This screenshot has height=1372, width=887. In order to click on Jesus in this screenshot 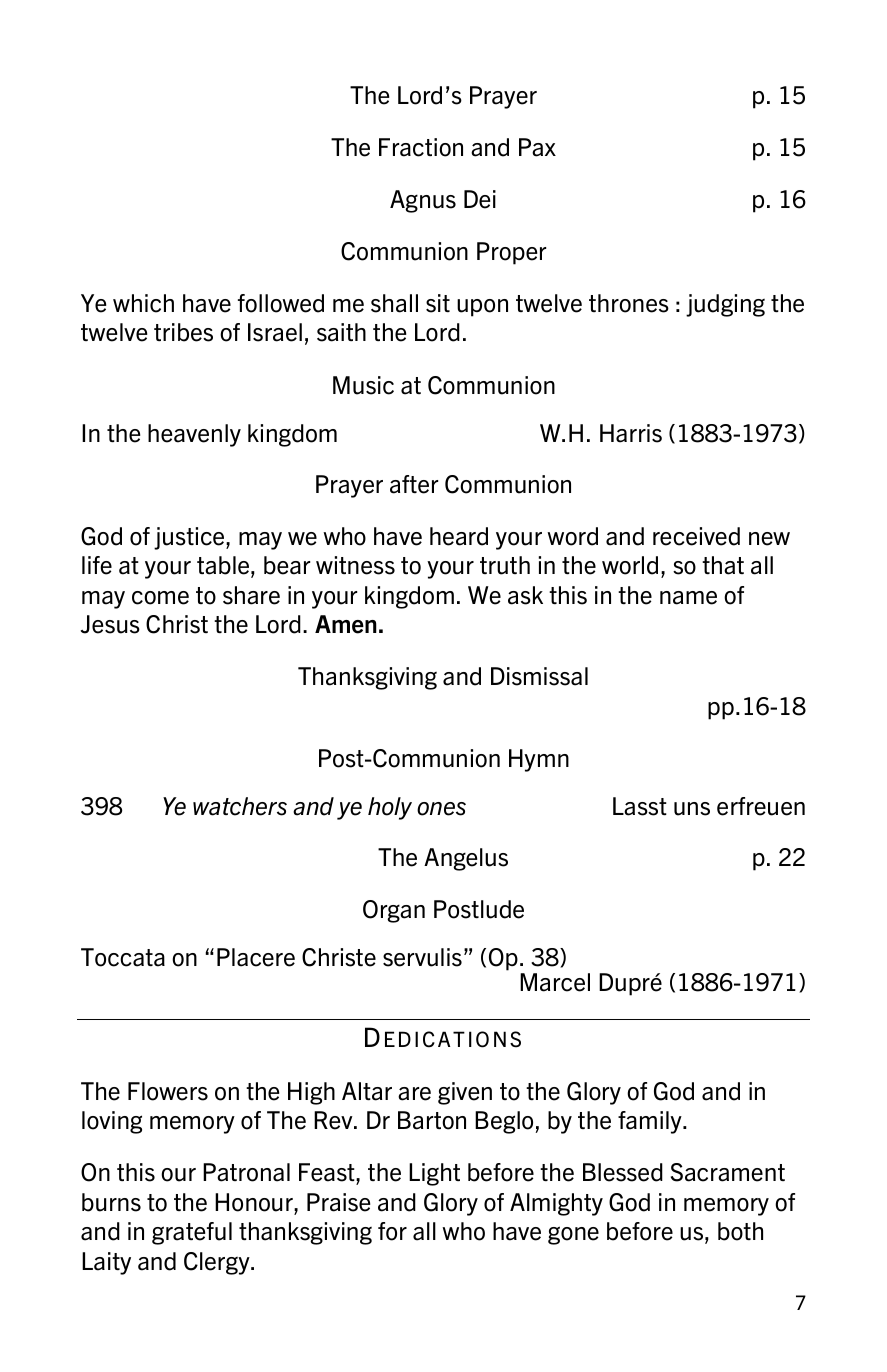, I will do `click(110, 624)`.
